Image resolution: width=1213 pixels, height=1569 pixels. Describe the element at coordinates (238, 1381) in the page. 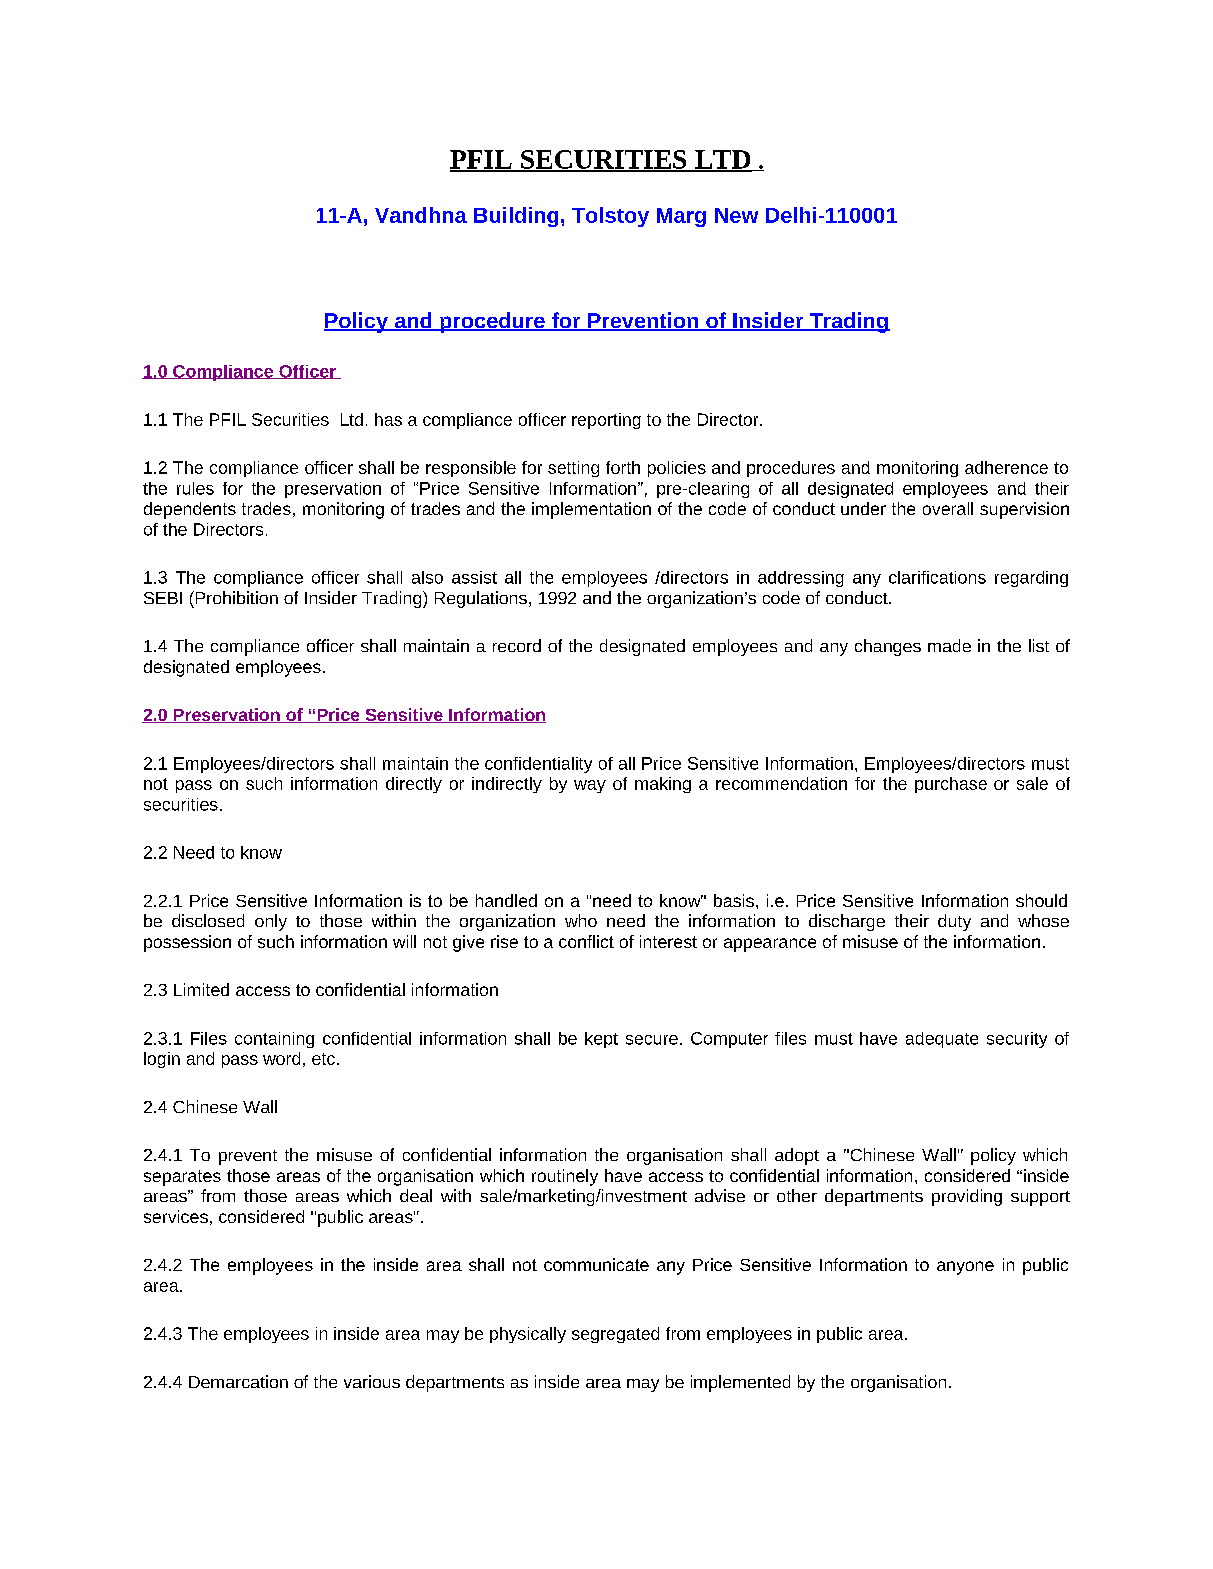

I see `Demarcation` at that location.
